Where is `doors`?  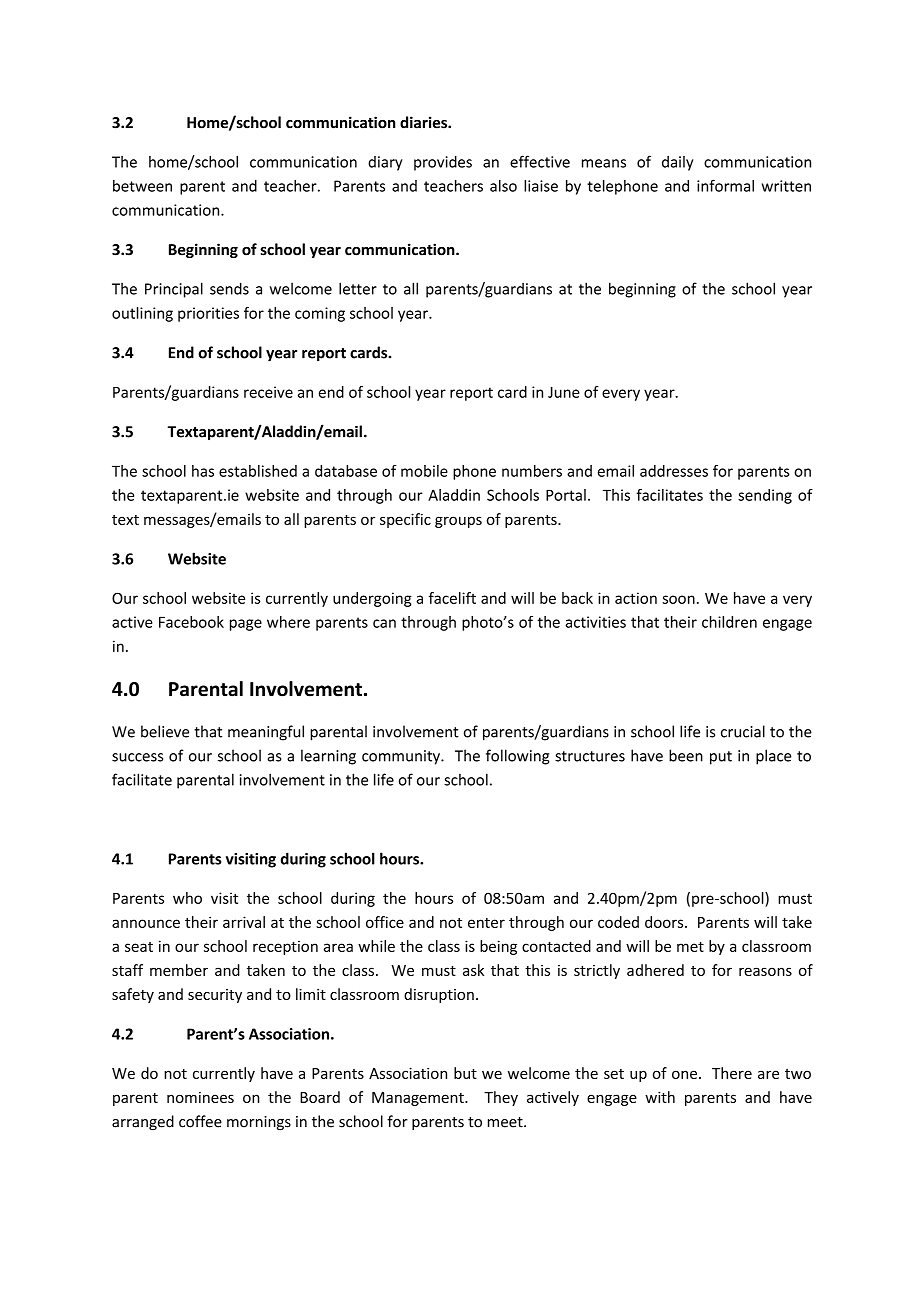 doors is located at coordinates (665, 922).
